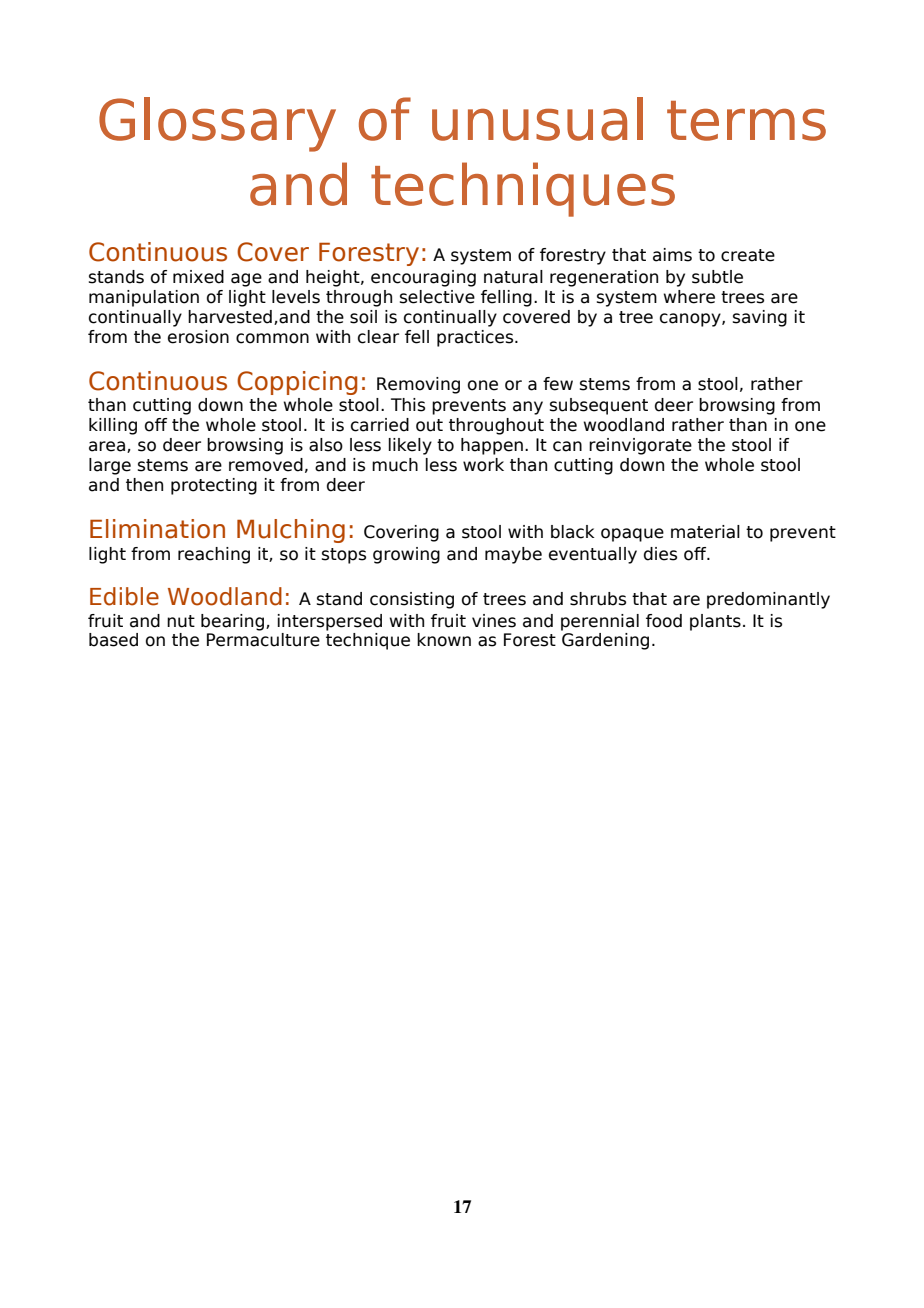 The image size is (924, 1308). What do you see at coordinates (297, 383) in the page?
I see `Coppicing` at bounding box center [297, 383].
